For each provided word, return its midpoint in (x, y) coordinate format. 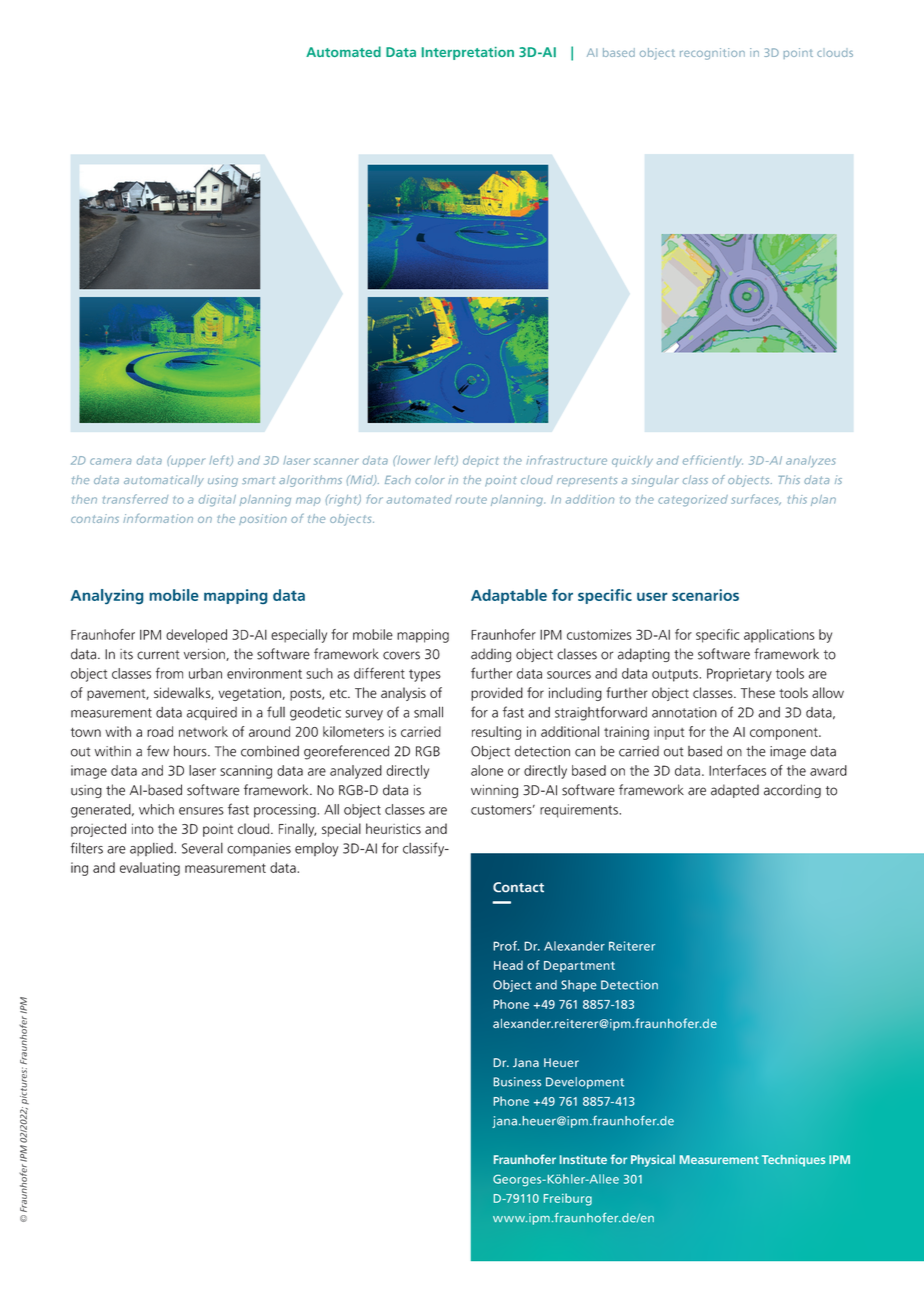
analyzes (810, 462)
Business (517, 1082)
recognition (712, 54)
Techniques (793, 1161)
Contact (518, 887)
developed (196, 636)
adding (491, 655)
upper (187, 461)
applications (779, 636)
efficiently (713, 461)
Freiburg (568, 1199)
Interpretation (468, 53)
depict (480, 461)
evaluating (150, 869)
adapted (735, 791)
